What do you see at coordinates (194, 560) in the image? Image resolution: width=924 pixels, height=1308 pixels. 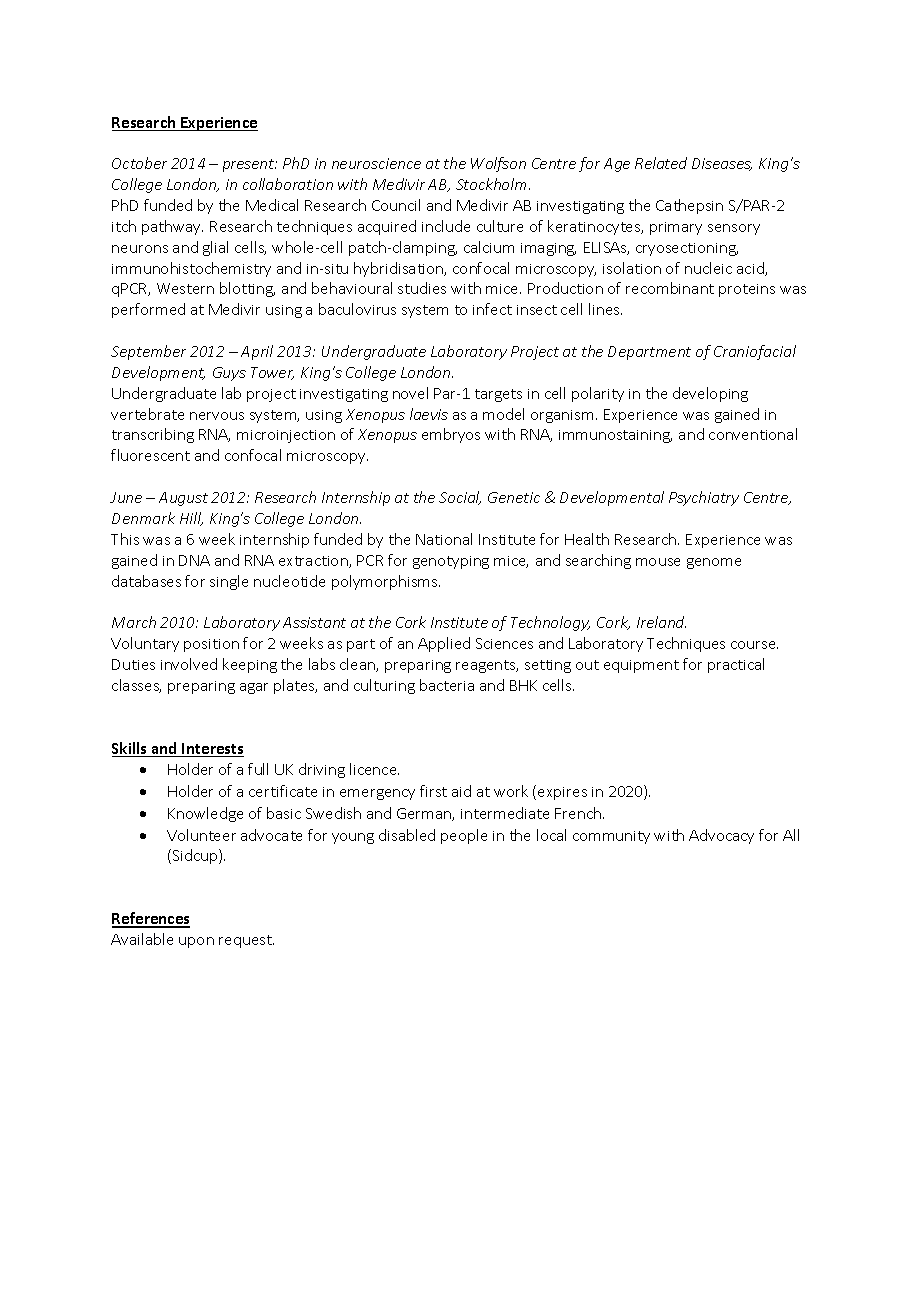 I see `DNA` at bounding box center [194, 560].
